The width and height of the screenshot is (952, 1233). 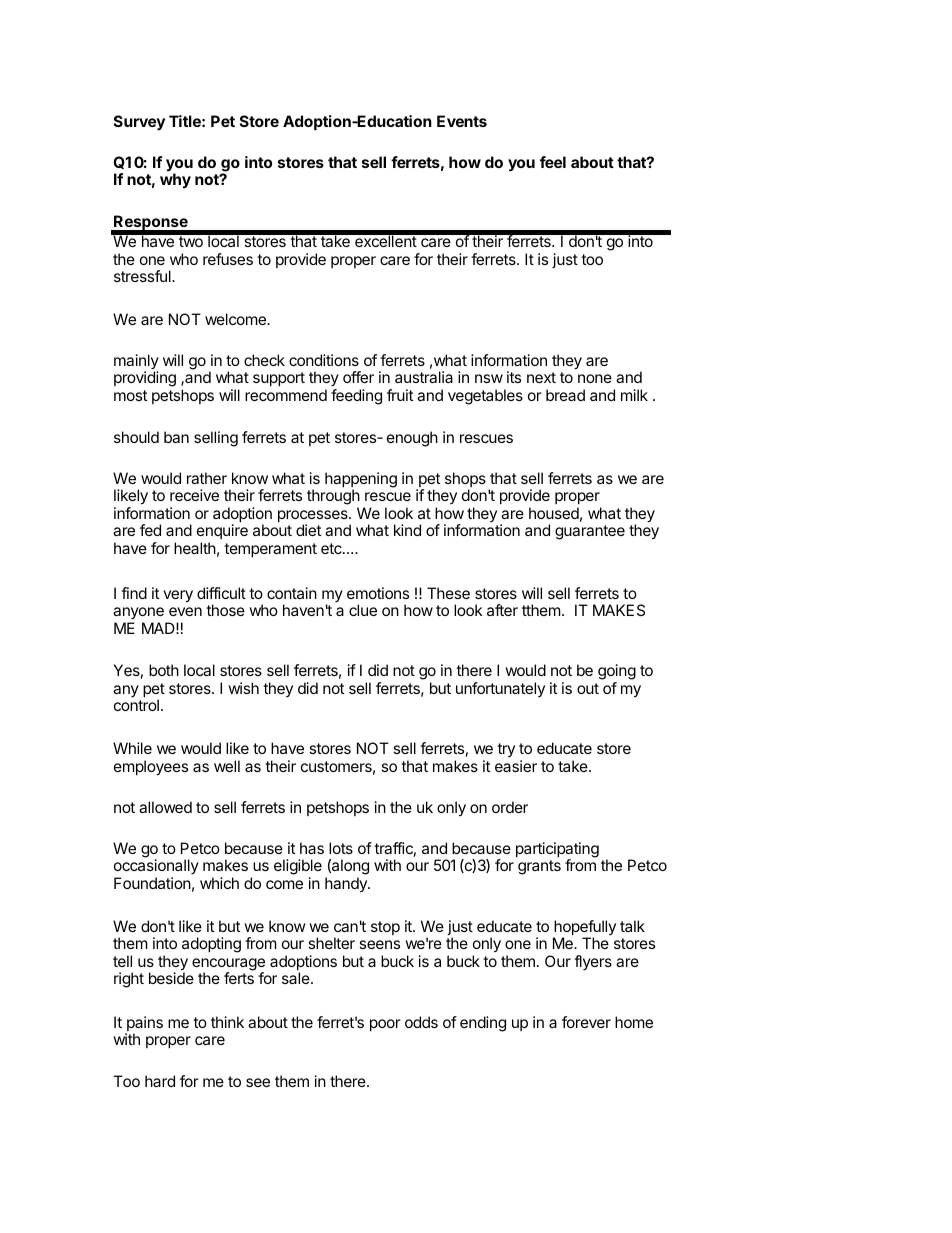 I want to click on allowed, so click(x=165, y=807).
